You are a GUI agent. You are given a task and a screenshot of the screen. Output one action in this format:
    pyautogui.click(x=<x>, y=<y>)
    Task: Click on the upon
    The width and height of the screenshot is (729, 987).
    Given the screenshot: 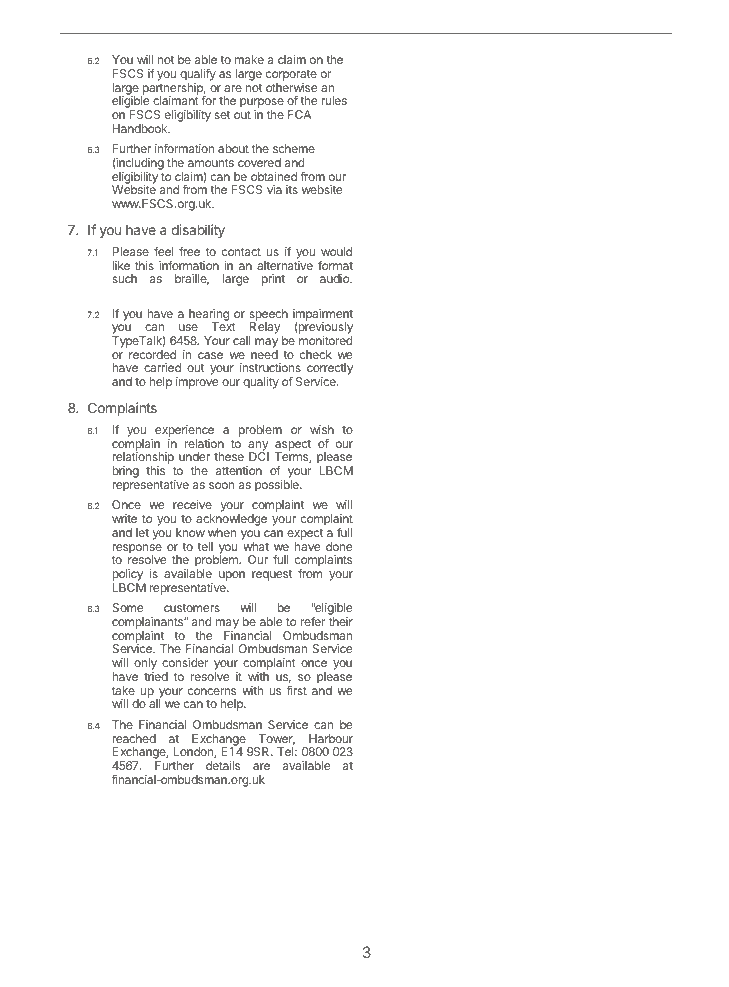 What is the action you would take?
    pyautogui.click(x=232, y=576)
